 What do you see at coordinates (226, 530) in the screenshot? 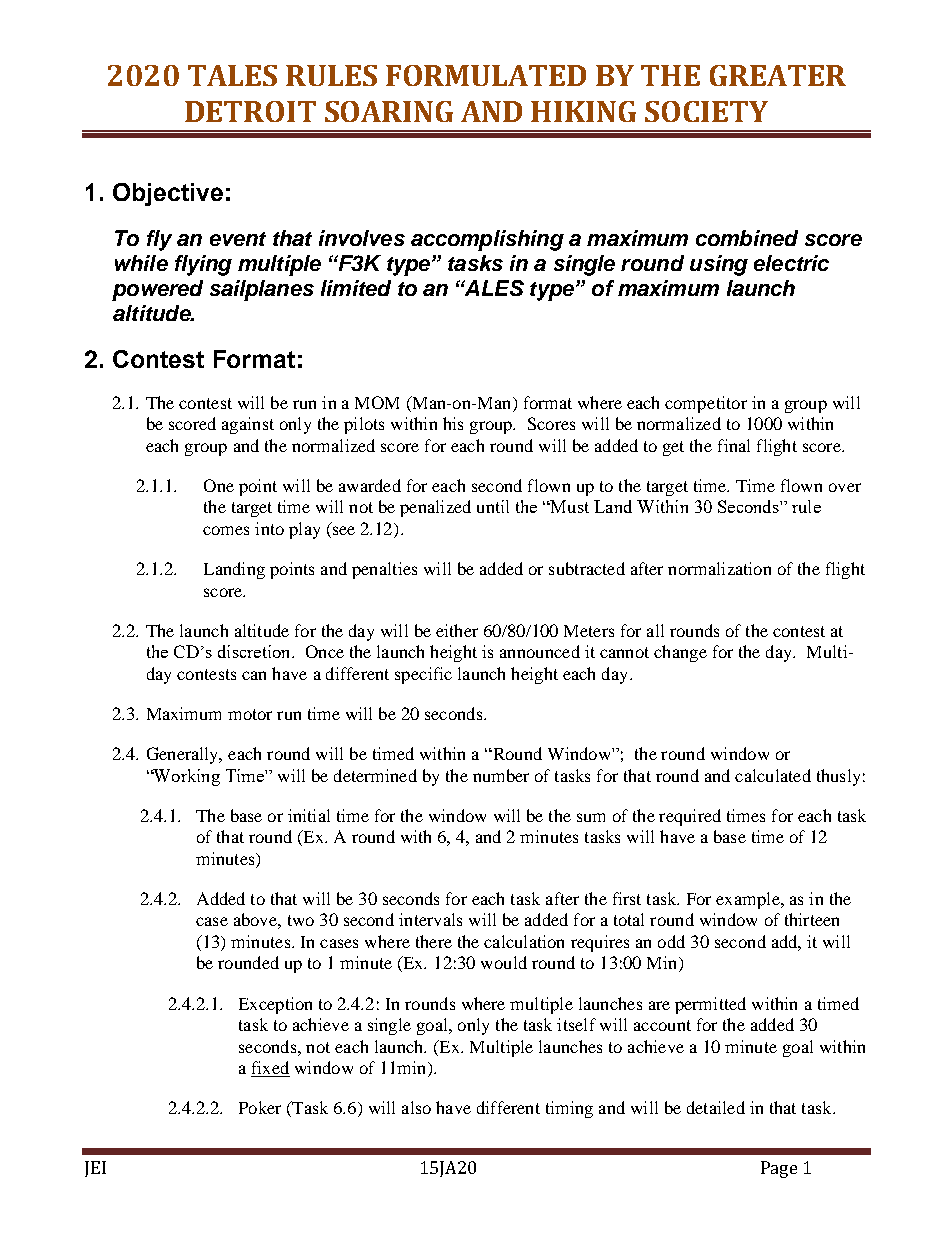
I see `comes` at bounding box center [226, 530].
